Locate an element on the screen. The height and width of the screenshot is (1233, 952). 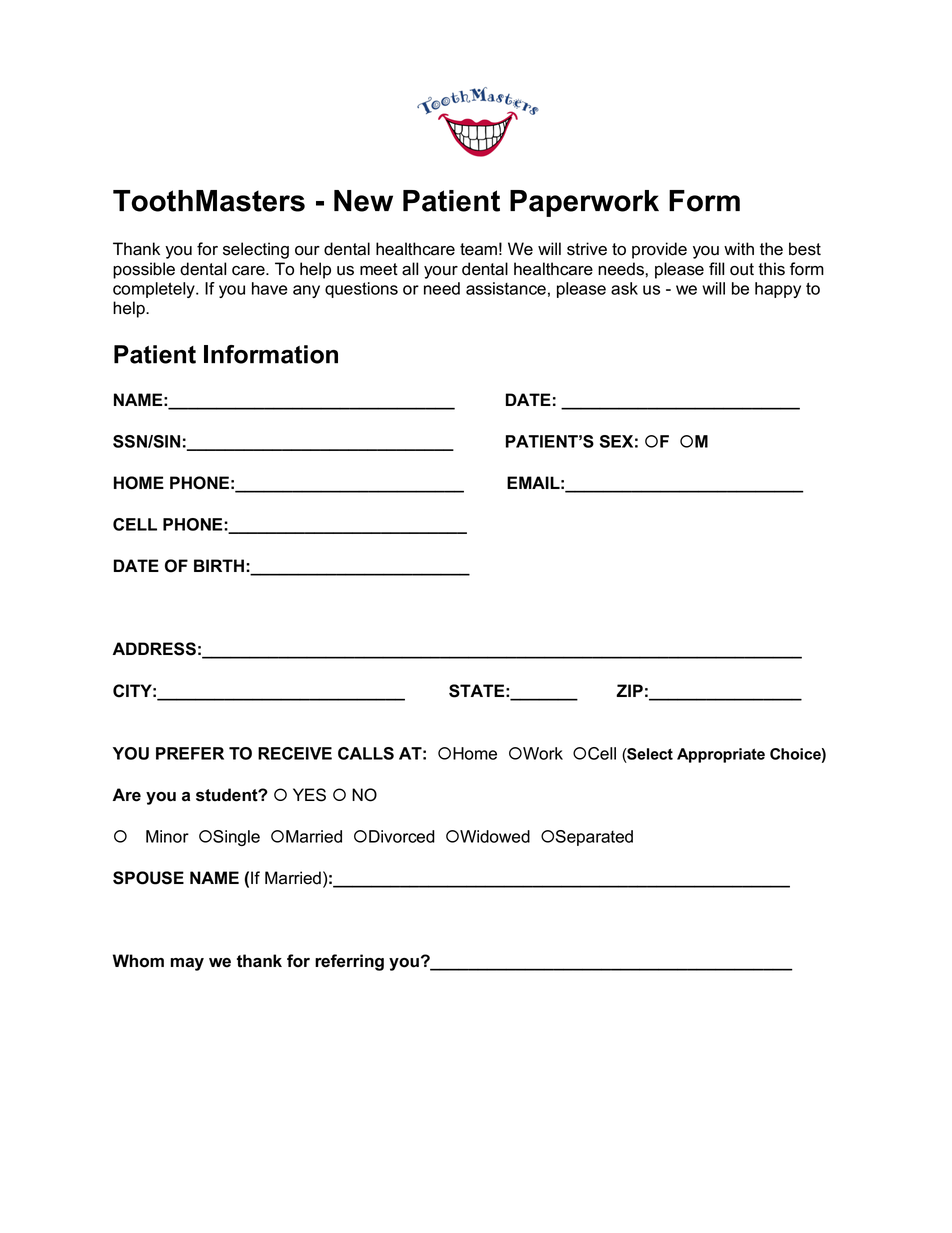
happy is located at coordinates (778, 290).
